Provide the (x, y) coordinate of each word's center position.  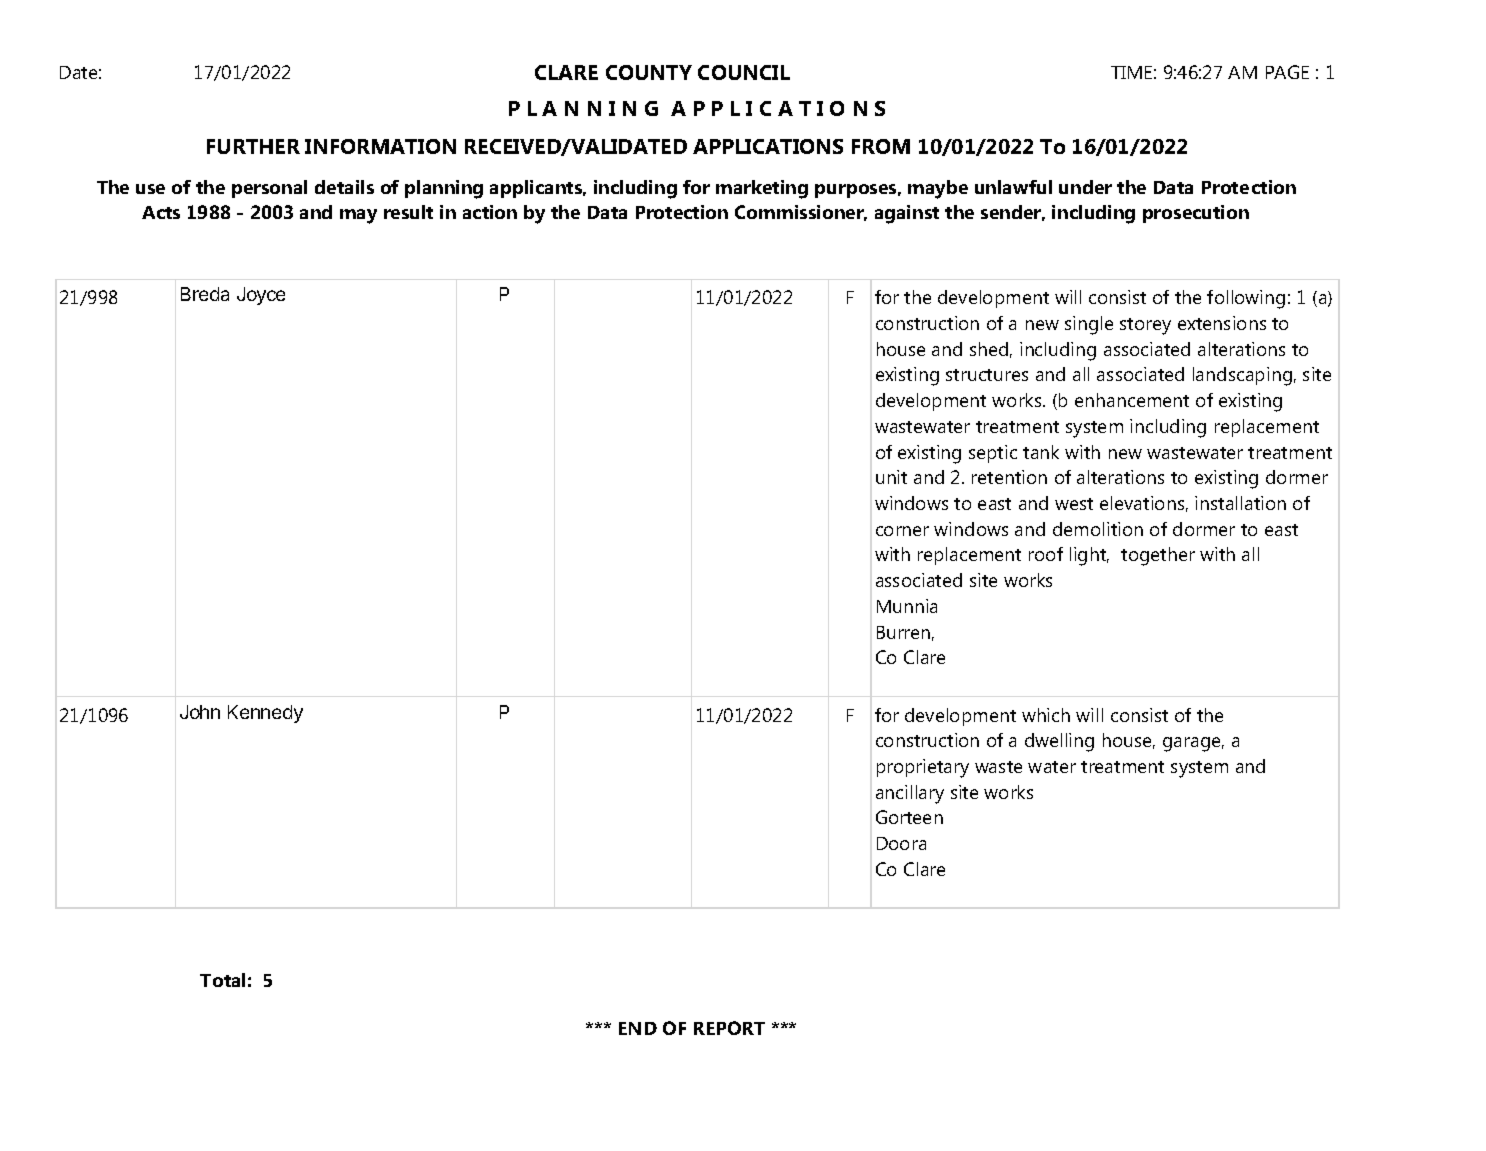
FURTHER (253, 146)
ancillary (910, 794)
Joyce (261, 296)
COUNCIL (744, 72)
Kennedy (265, 714)
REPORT (729, 1028)
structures (987, 375)
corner (902, 531)
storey (1145, 326)
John (200, 712)
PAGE (1287, 72)
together (1158, 556)
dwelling (1059, 742)
